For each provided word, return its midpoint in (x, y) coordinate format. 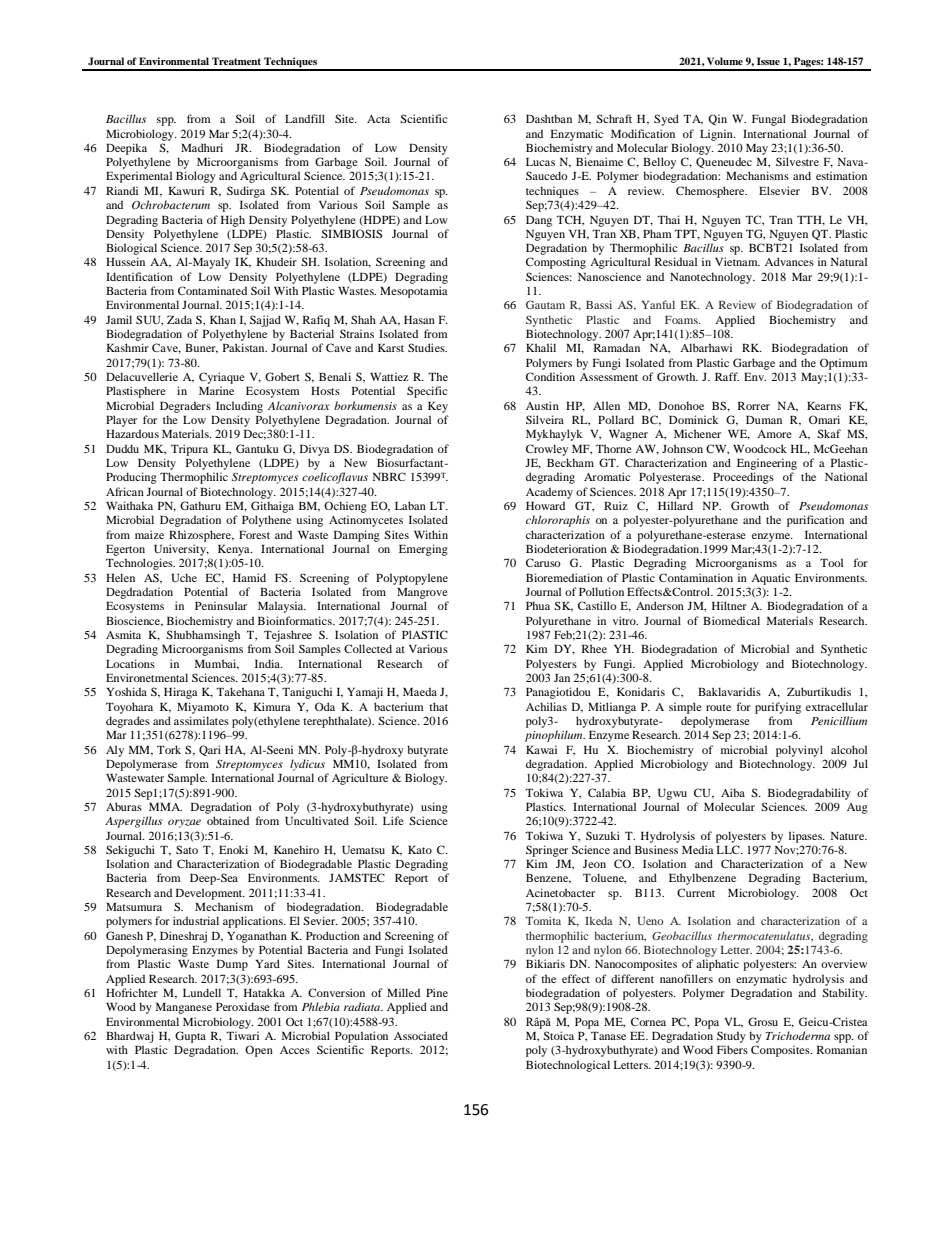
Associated (421, 1035)
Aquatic (770, 579)
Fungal (769, 120)
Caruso (543, 562)
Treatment (236, 61)
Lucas (540, 162)
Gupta (190, 1037)
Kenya (235, 550)
